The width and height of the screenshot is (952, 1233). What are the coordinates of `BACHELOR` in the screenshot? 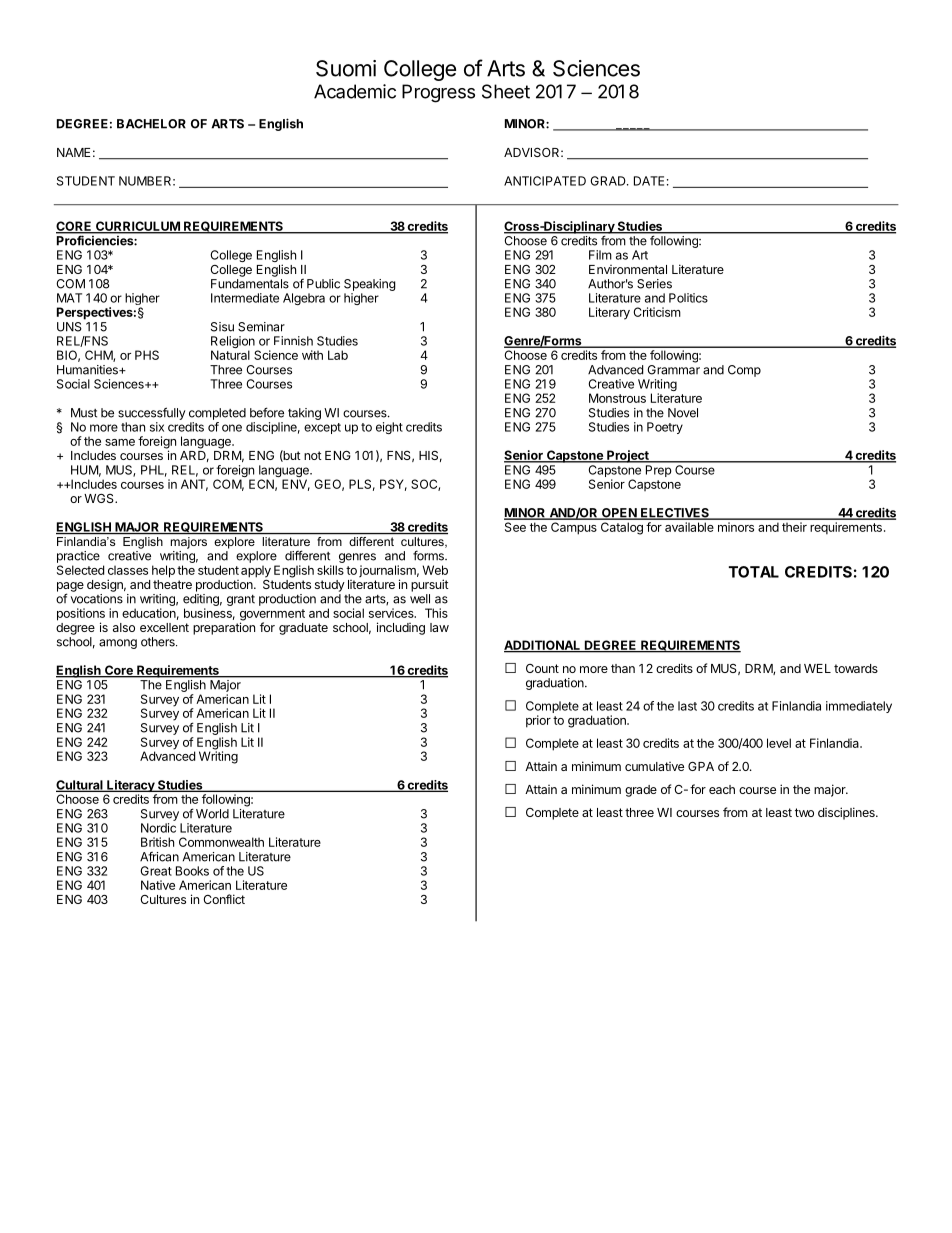 It's located at (151, 124).
